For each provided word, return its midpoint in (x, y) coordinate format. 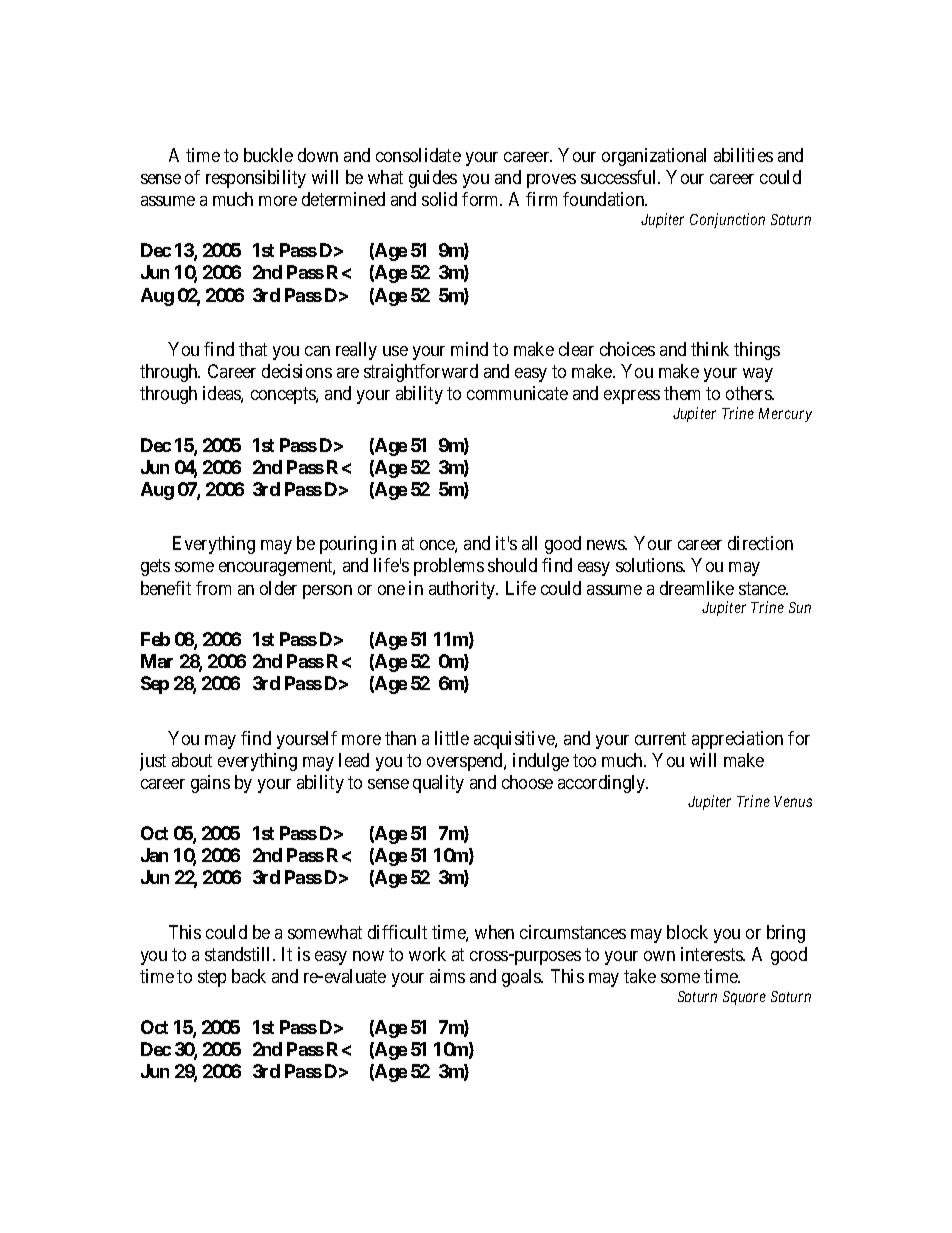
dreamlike (697, 588)
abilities (743, 155)
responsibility (256, 179)
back (249, 976)
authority (463, 590)
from (213, 588)
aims (447, 976)
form (482, 199)
